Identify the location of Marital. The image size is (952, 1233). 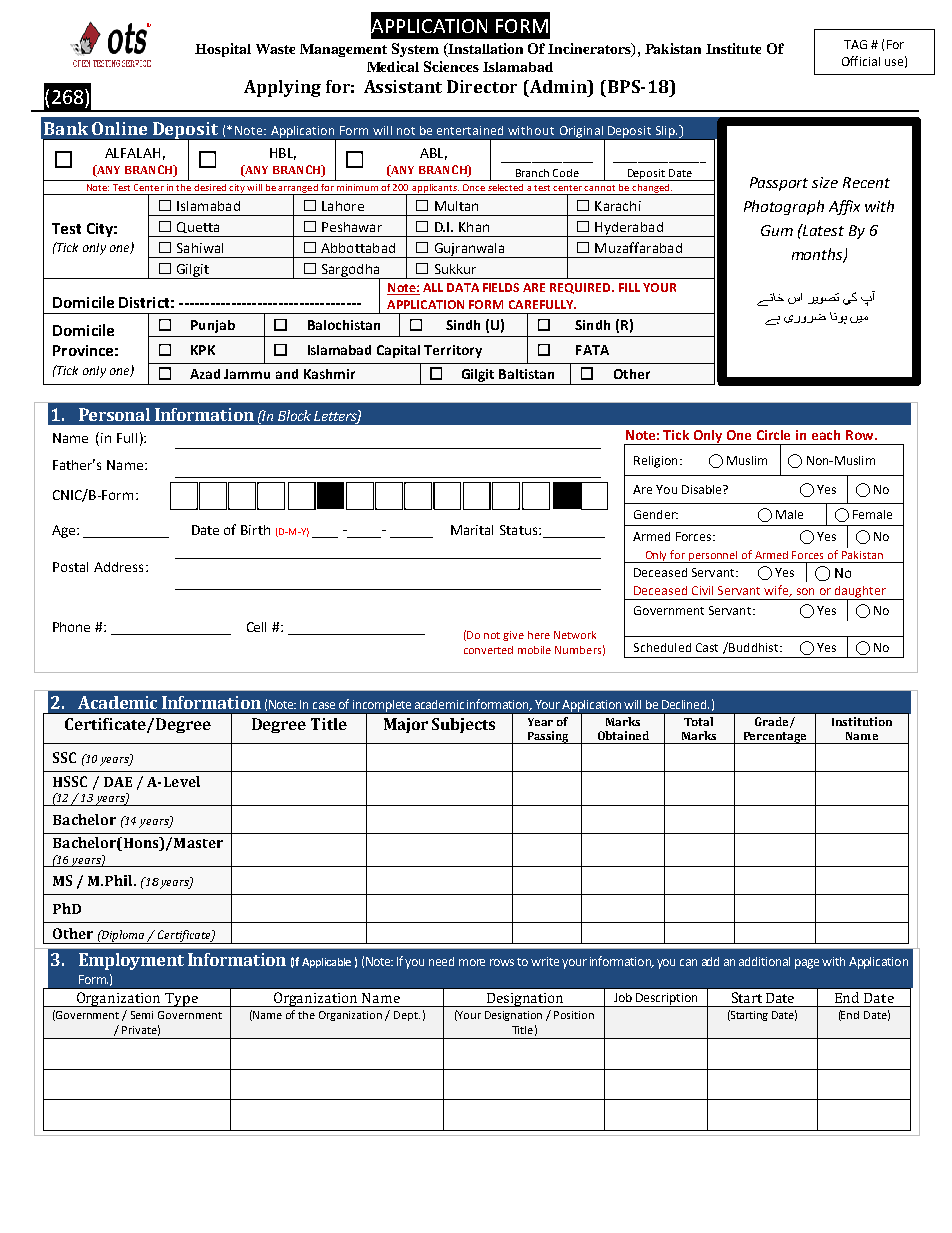
(472, 530).
